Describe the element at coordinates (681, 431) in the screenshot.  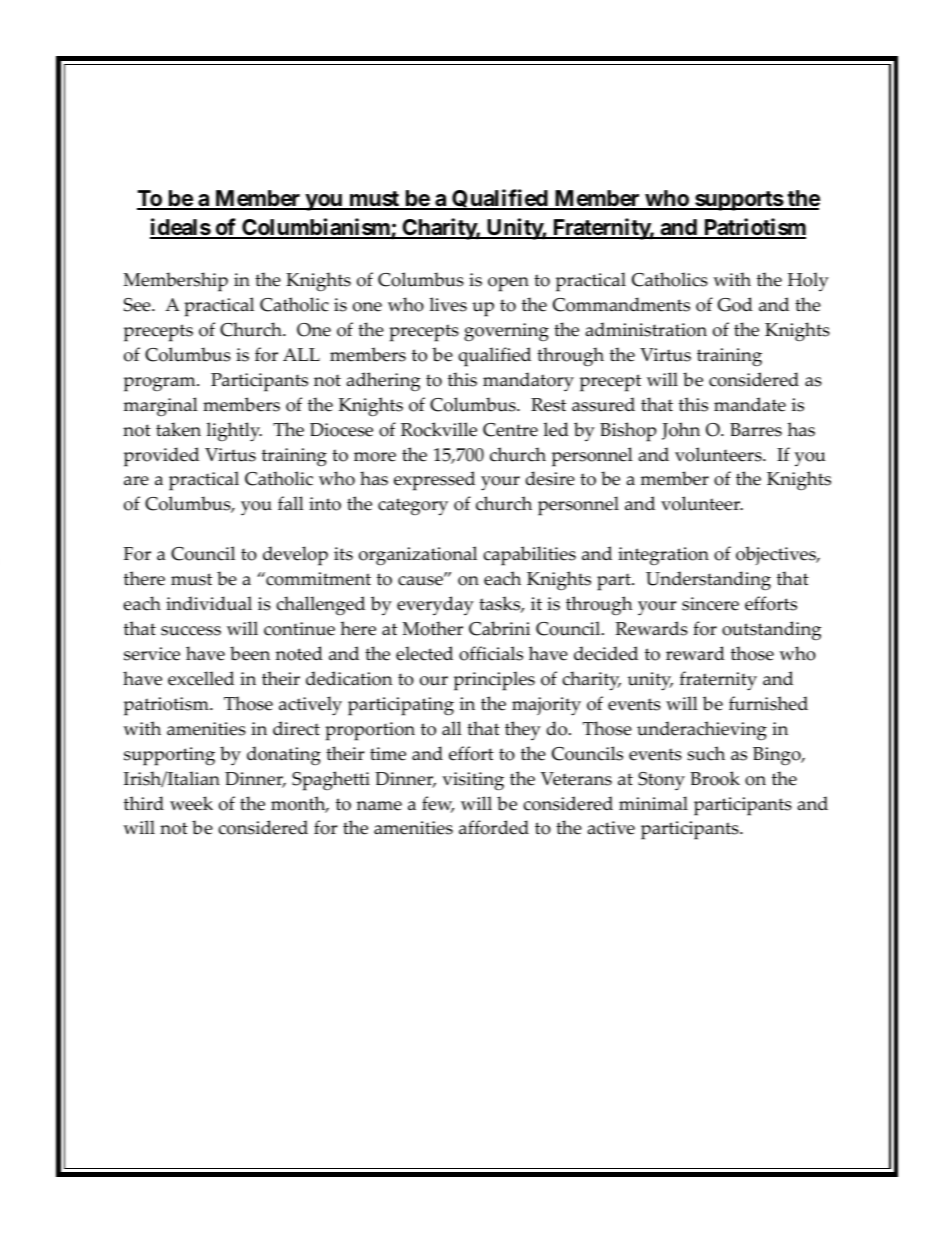
I see `John` at that location.
